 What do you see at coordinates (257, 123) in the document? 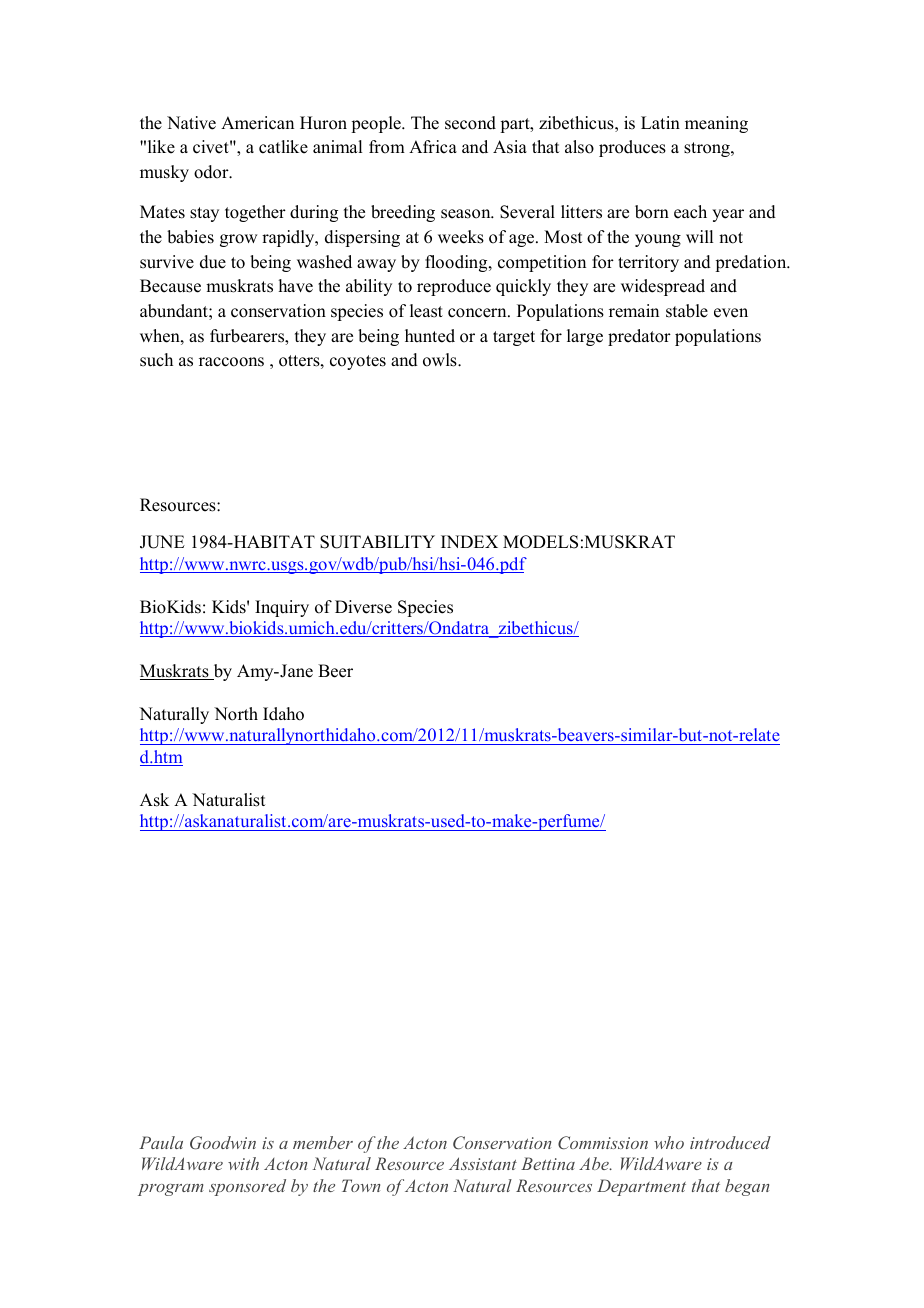
I see `American` at bounding box center [257, 123].
